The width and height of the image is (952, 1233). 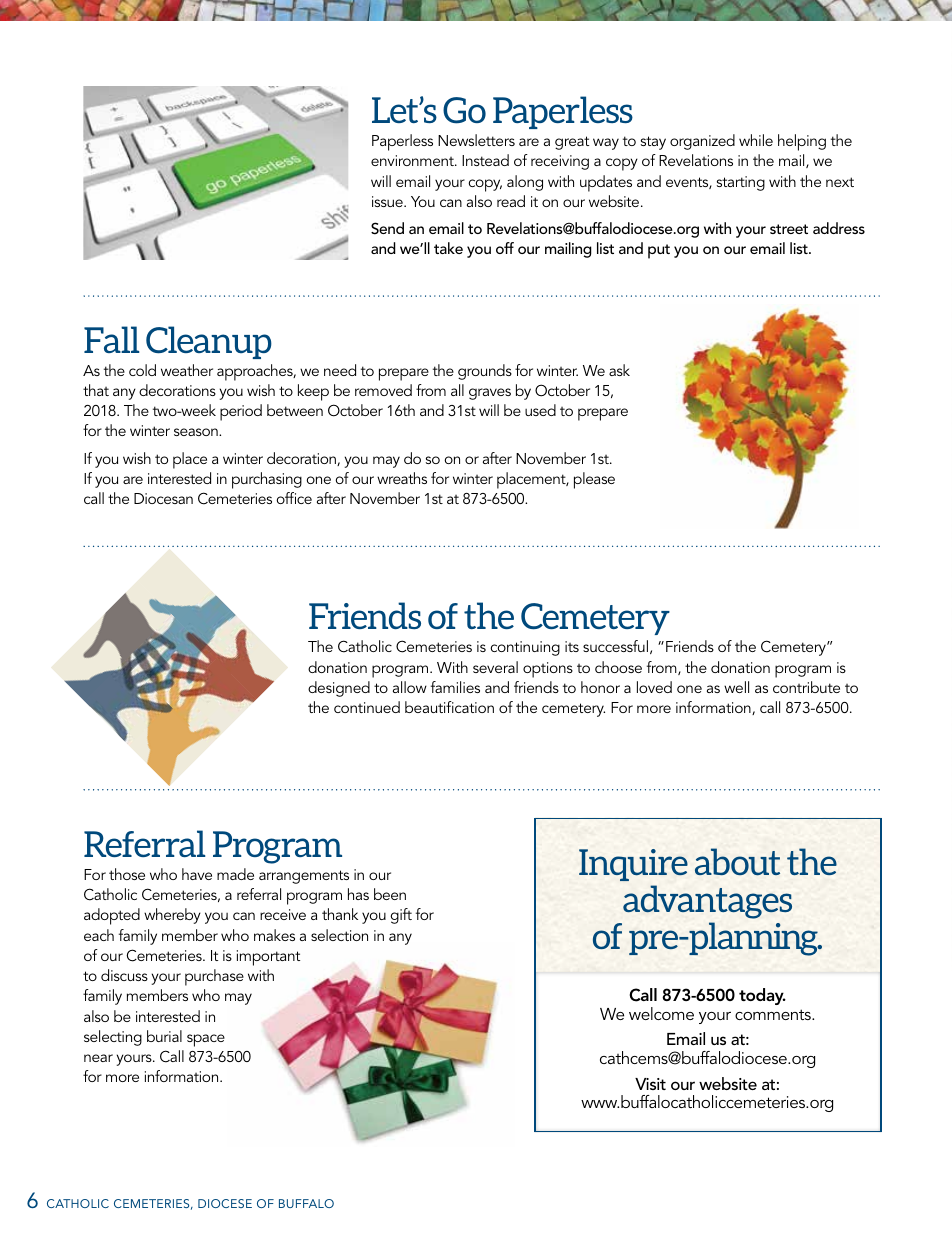 I want to click on issue, so click(x=388, y=201).
